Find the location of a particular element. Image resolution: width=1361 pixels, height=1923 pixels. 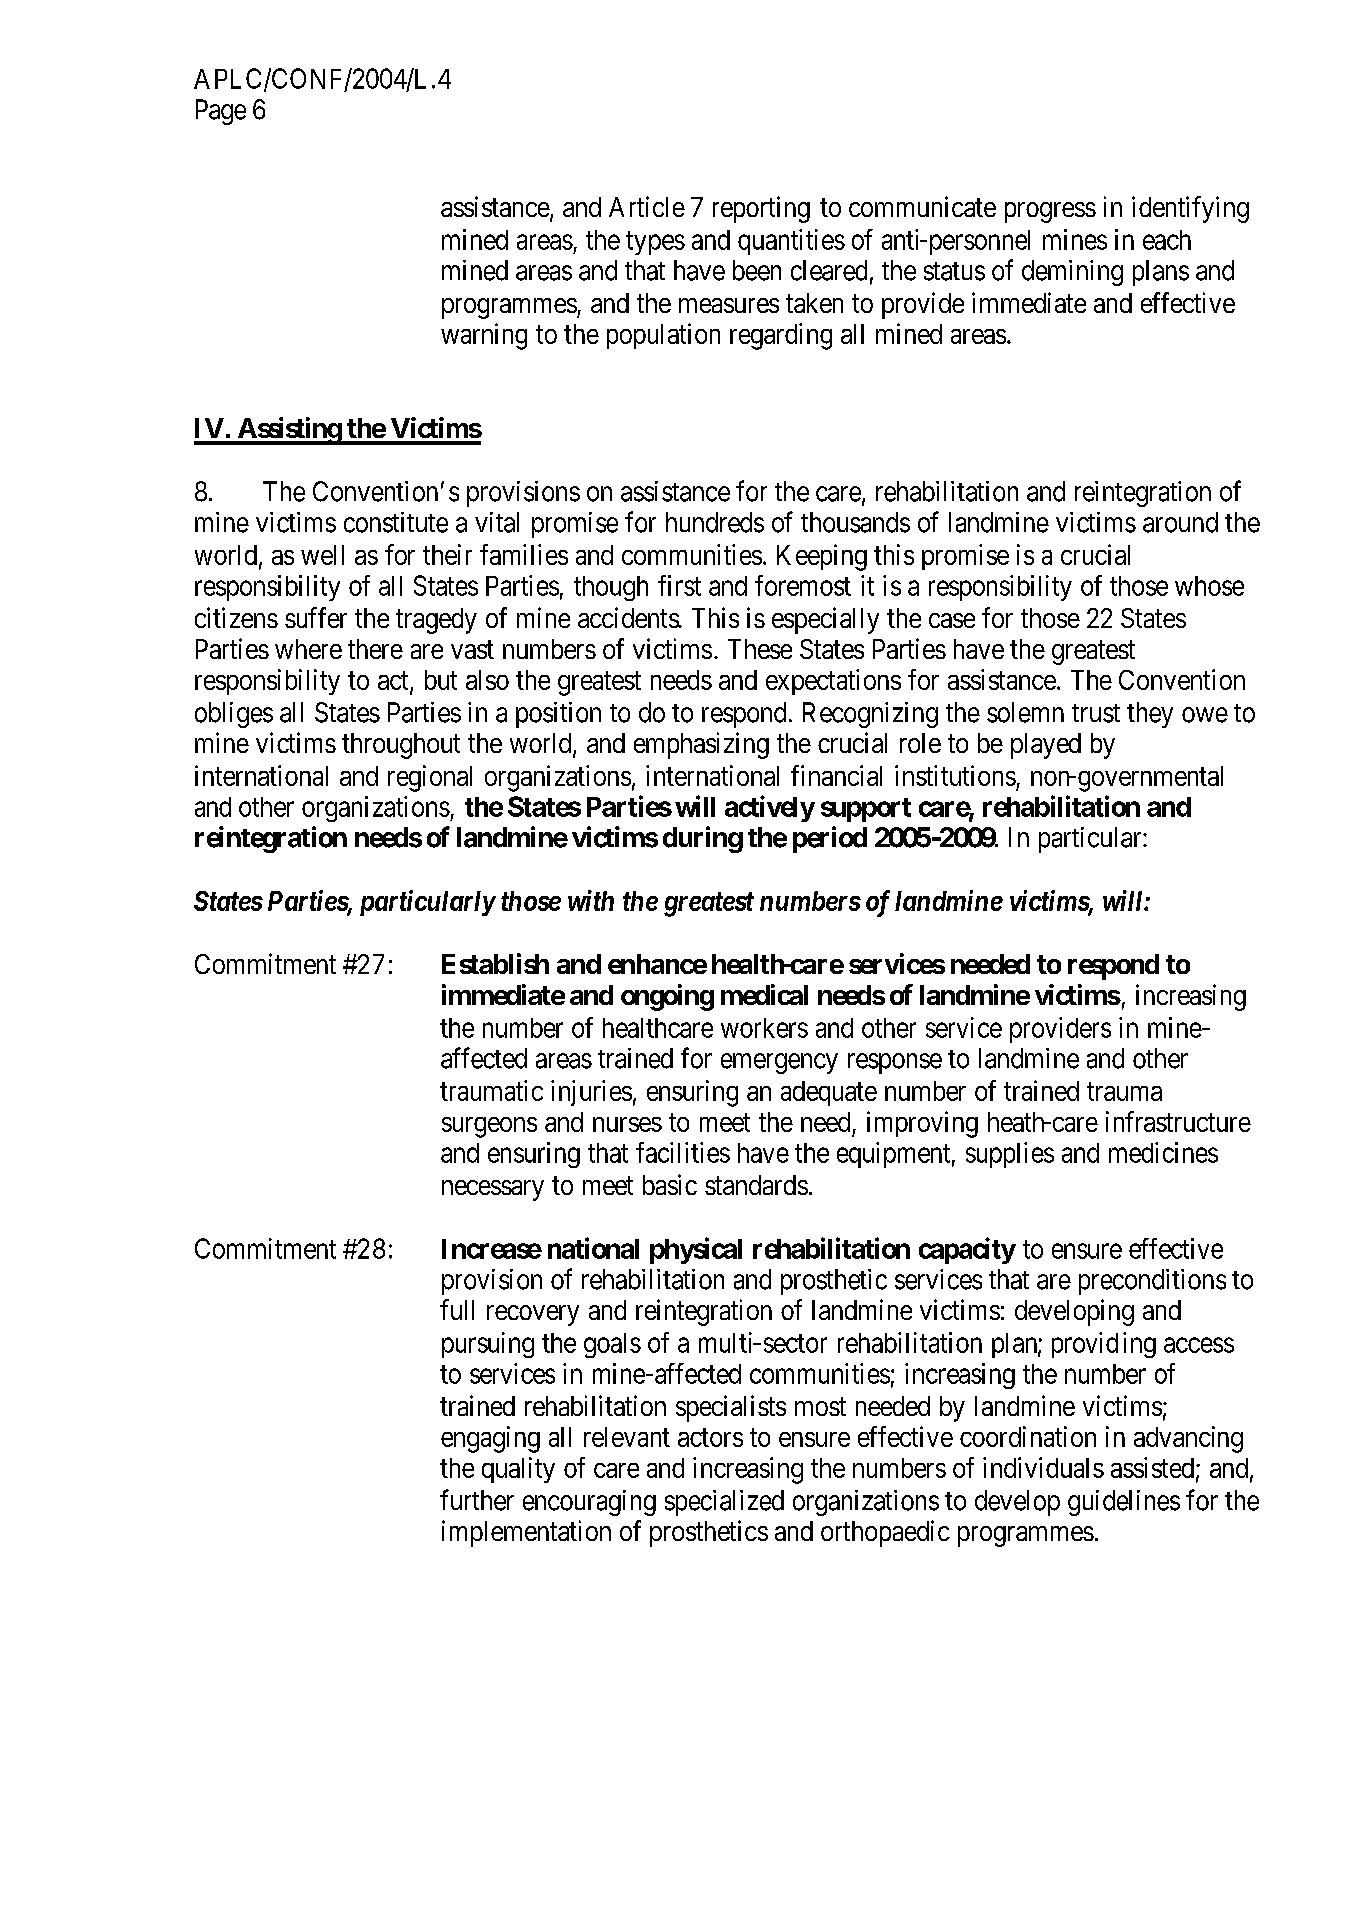

hundreds is located at coordinates (715, 522).
